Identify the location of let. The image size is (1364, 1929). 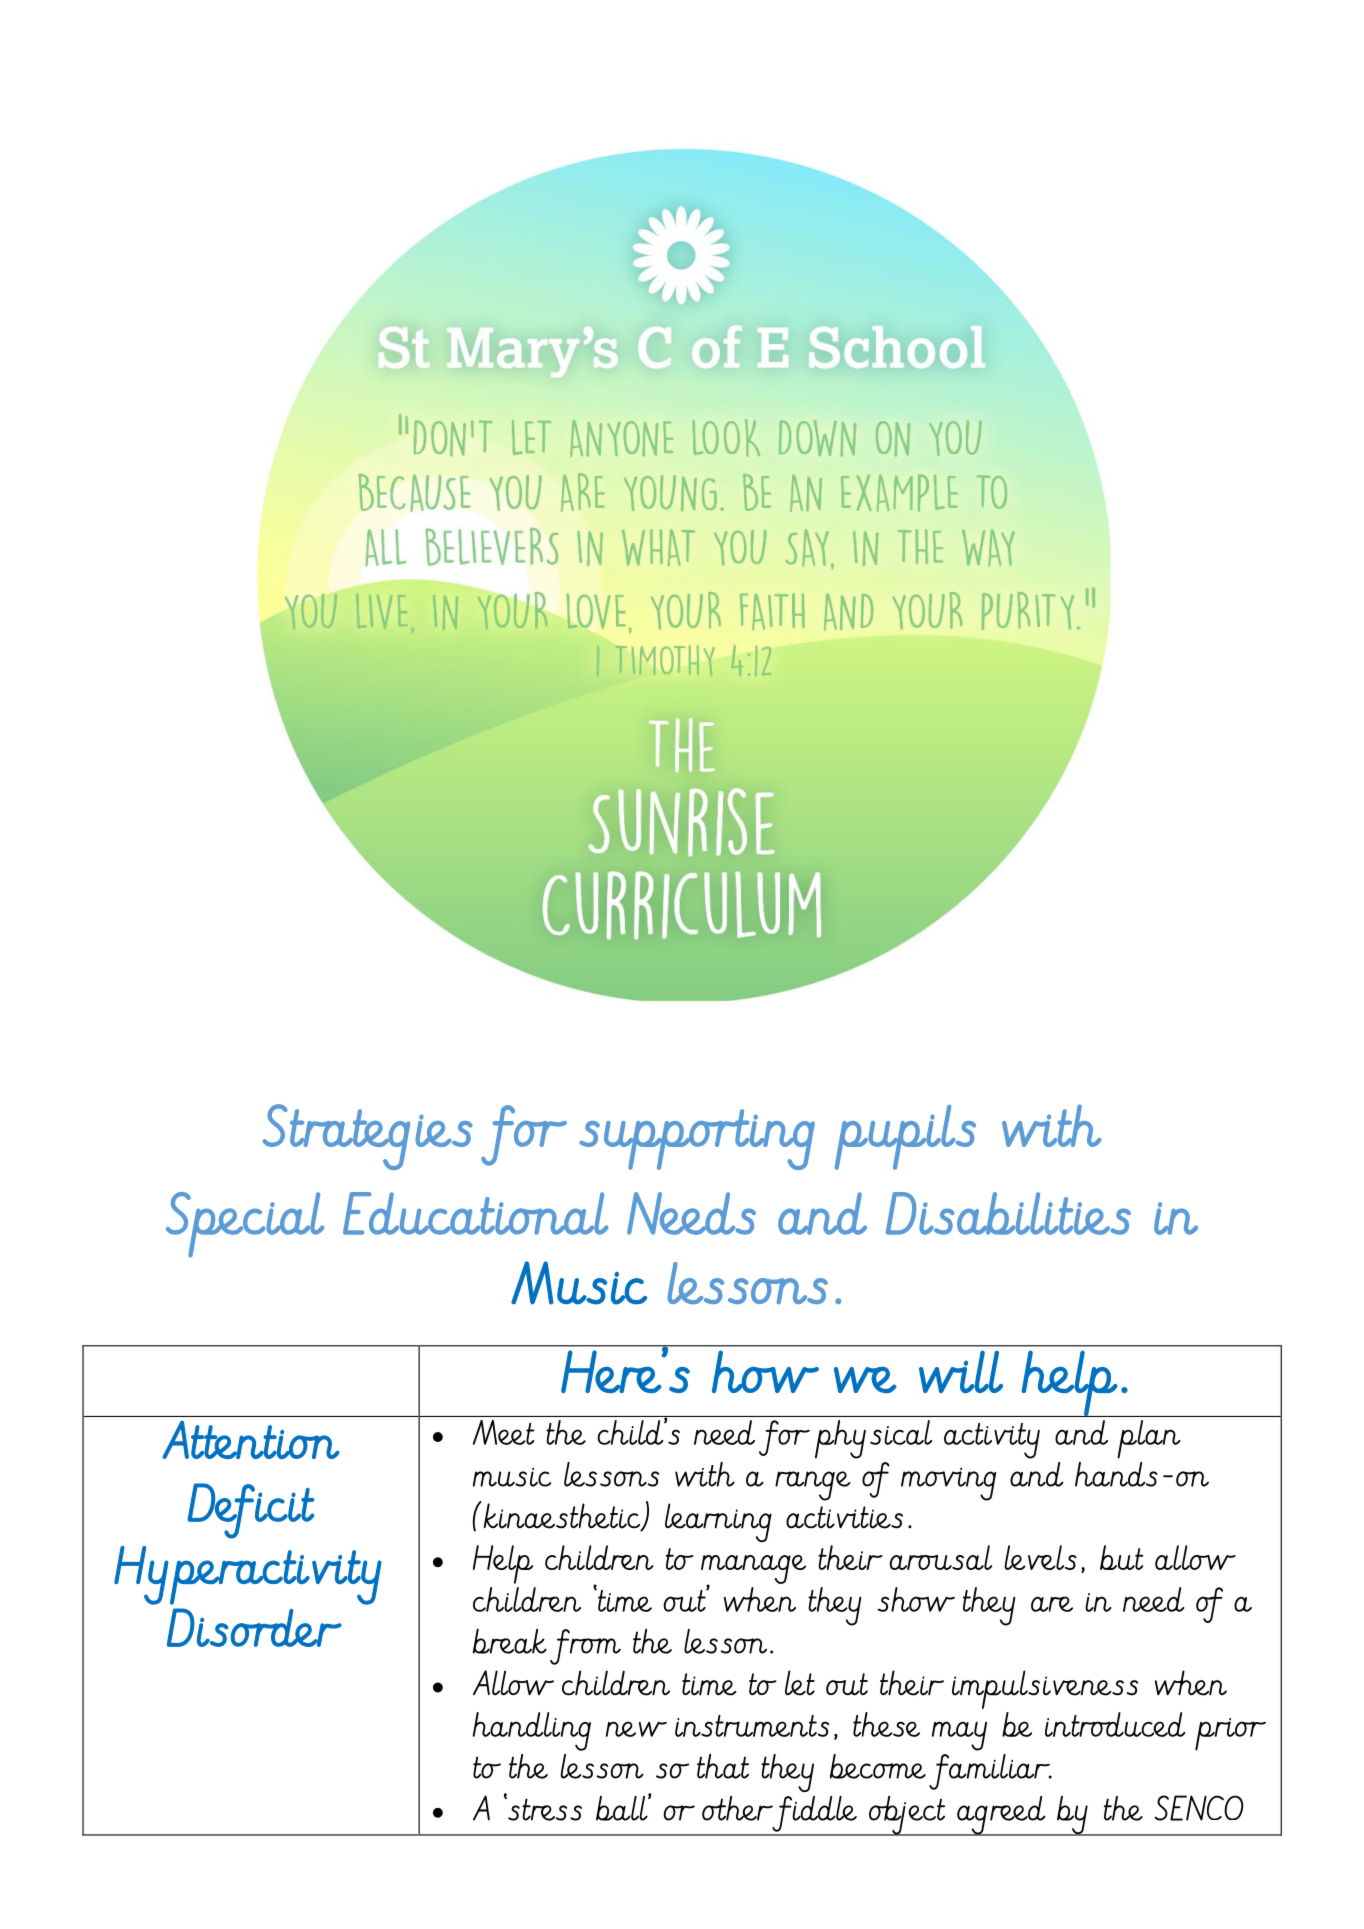
(800, 1683).
